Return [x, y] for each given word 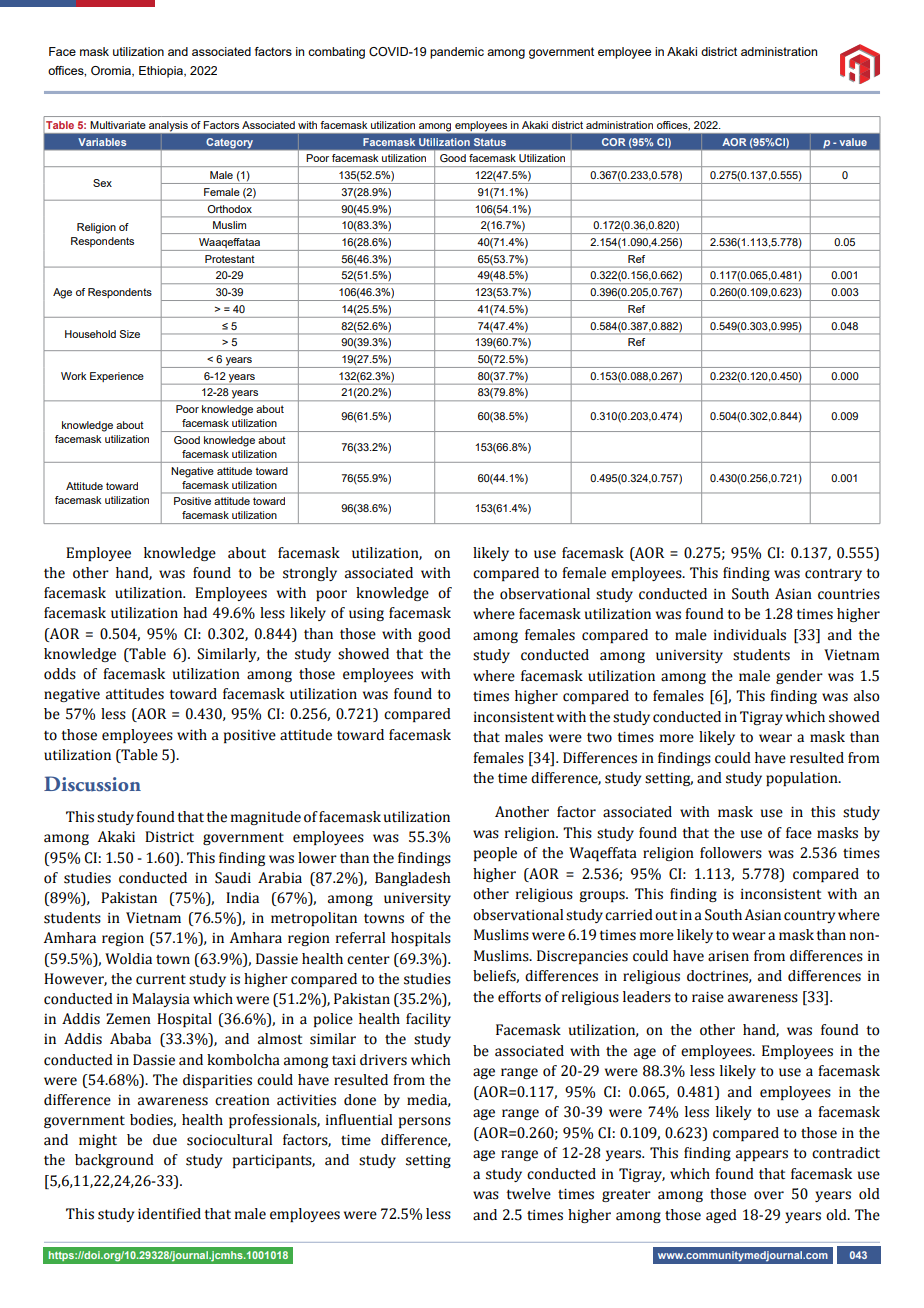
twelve [528, 1194]
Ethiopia [162, 72]
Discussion [92, 784]
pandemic [457, 53]
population [803, 779]
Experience [117, 377]
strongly [310, 574]
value [853, 142]
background [114, 1161]
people [495, 854]
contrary [833, 575]
